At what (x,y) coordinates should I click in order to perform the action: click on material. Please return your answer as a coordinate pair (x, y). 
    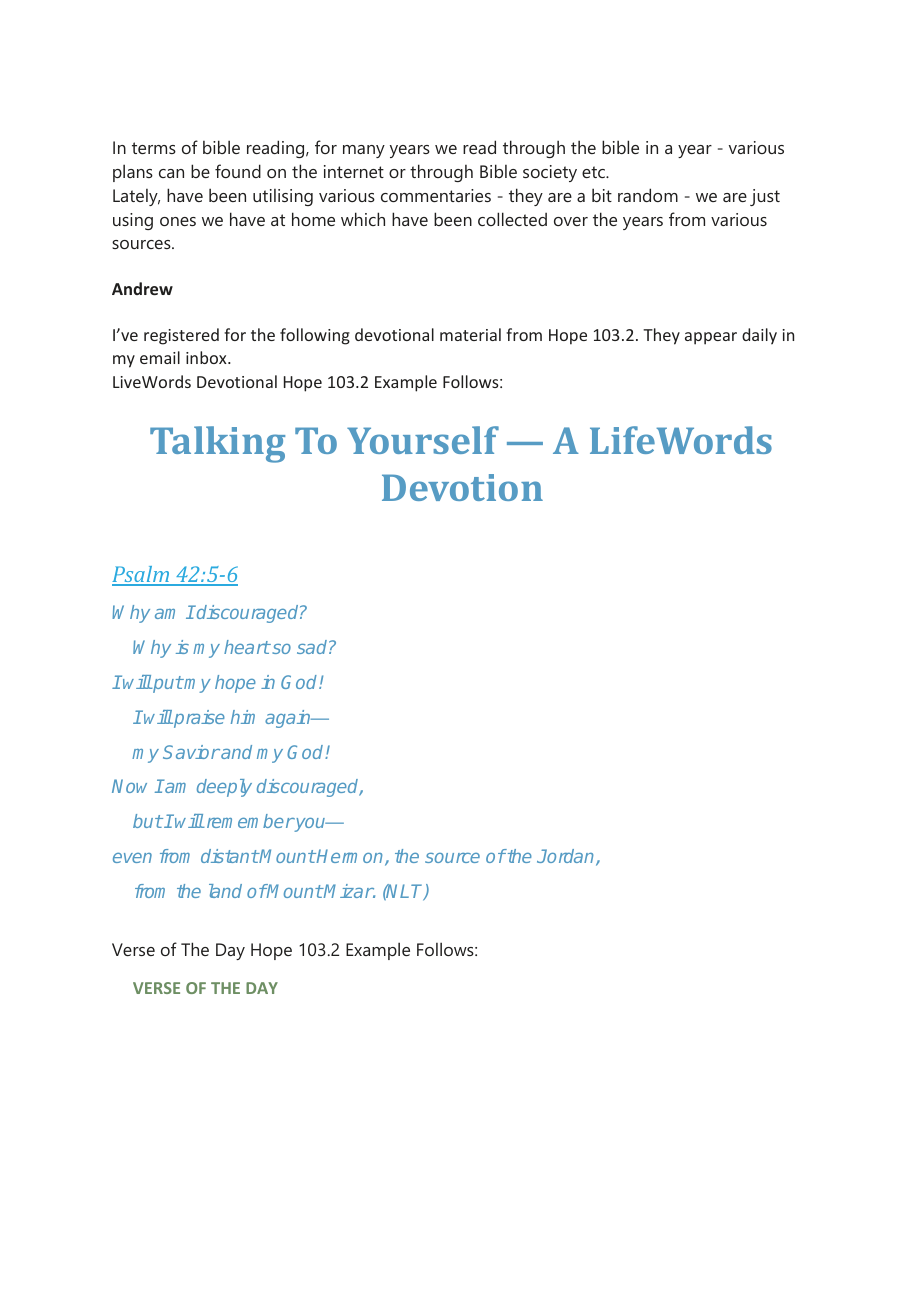
    Looking at the image, I should click on (470, 334).
